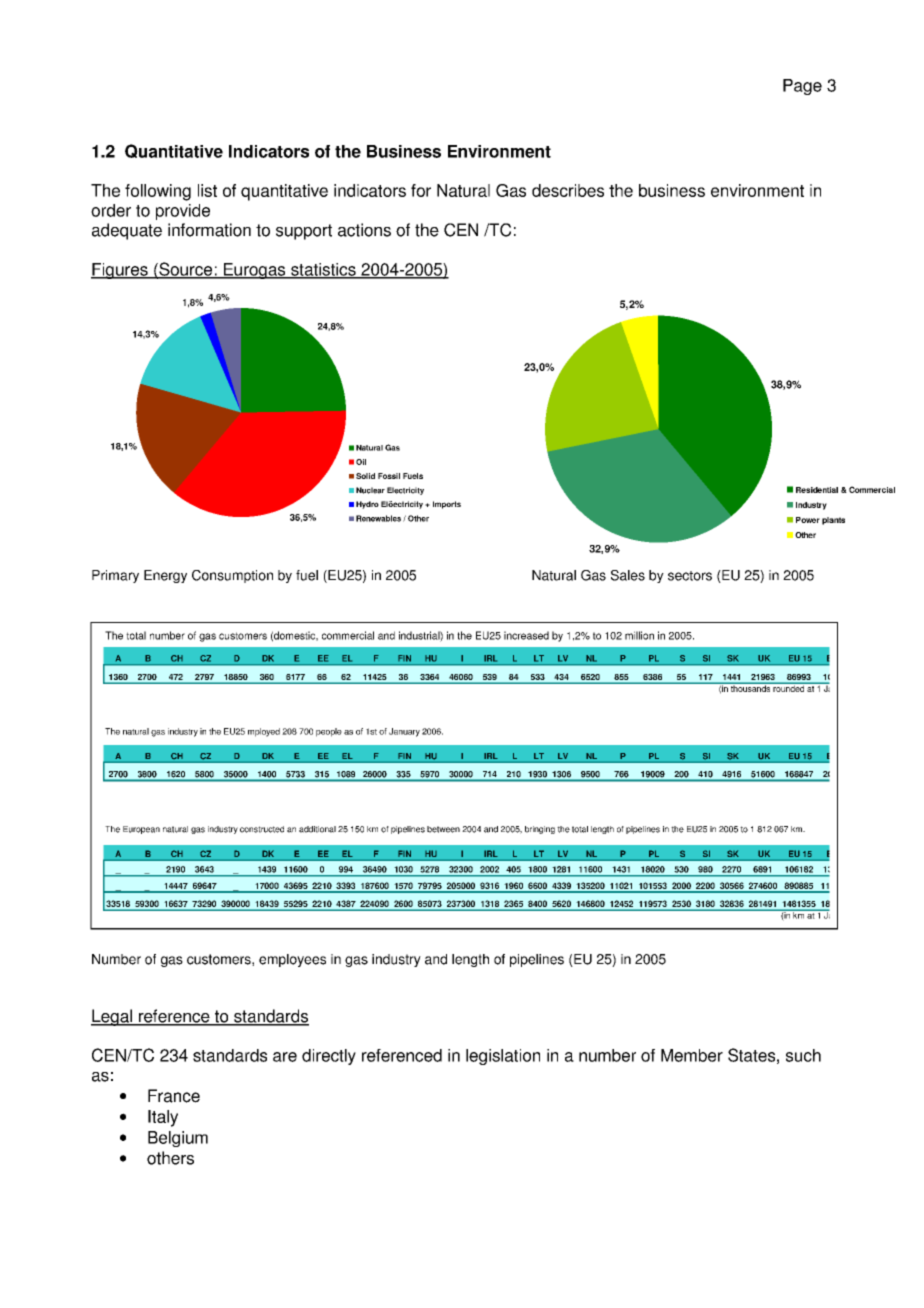  What do you see at coordinates (690, 576) in the screenshot?
I see `sectors` at bounding box center [690, 576].
